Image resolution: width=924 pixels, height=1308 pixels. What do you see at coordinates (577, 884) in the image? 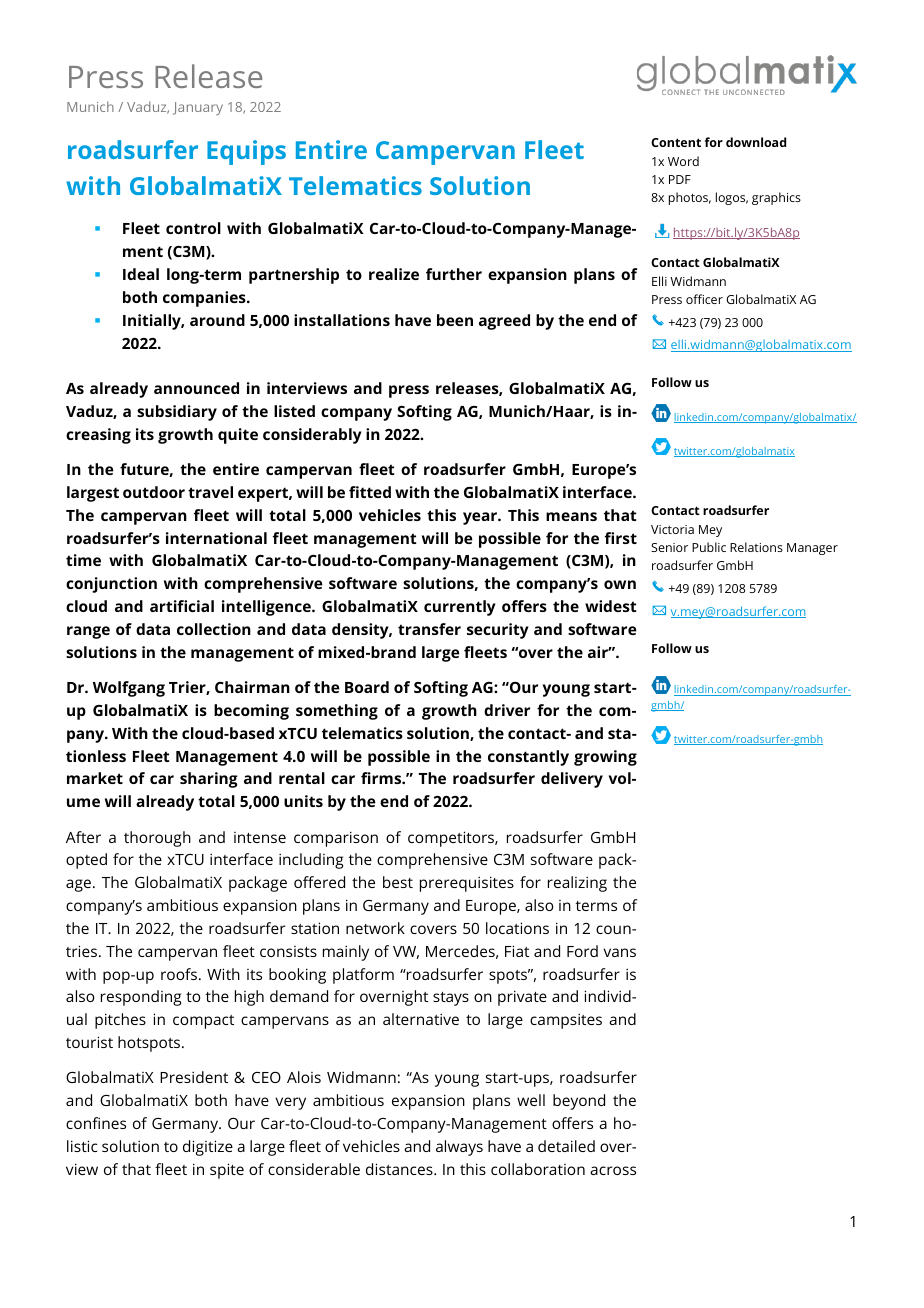
I see `realizing` at bounding box center [577, 884].
